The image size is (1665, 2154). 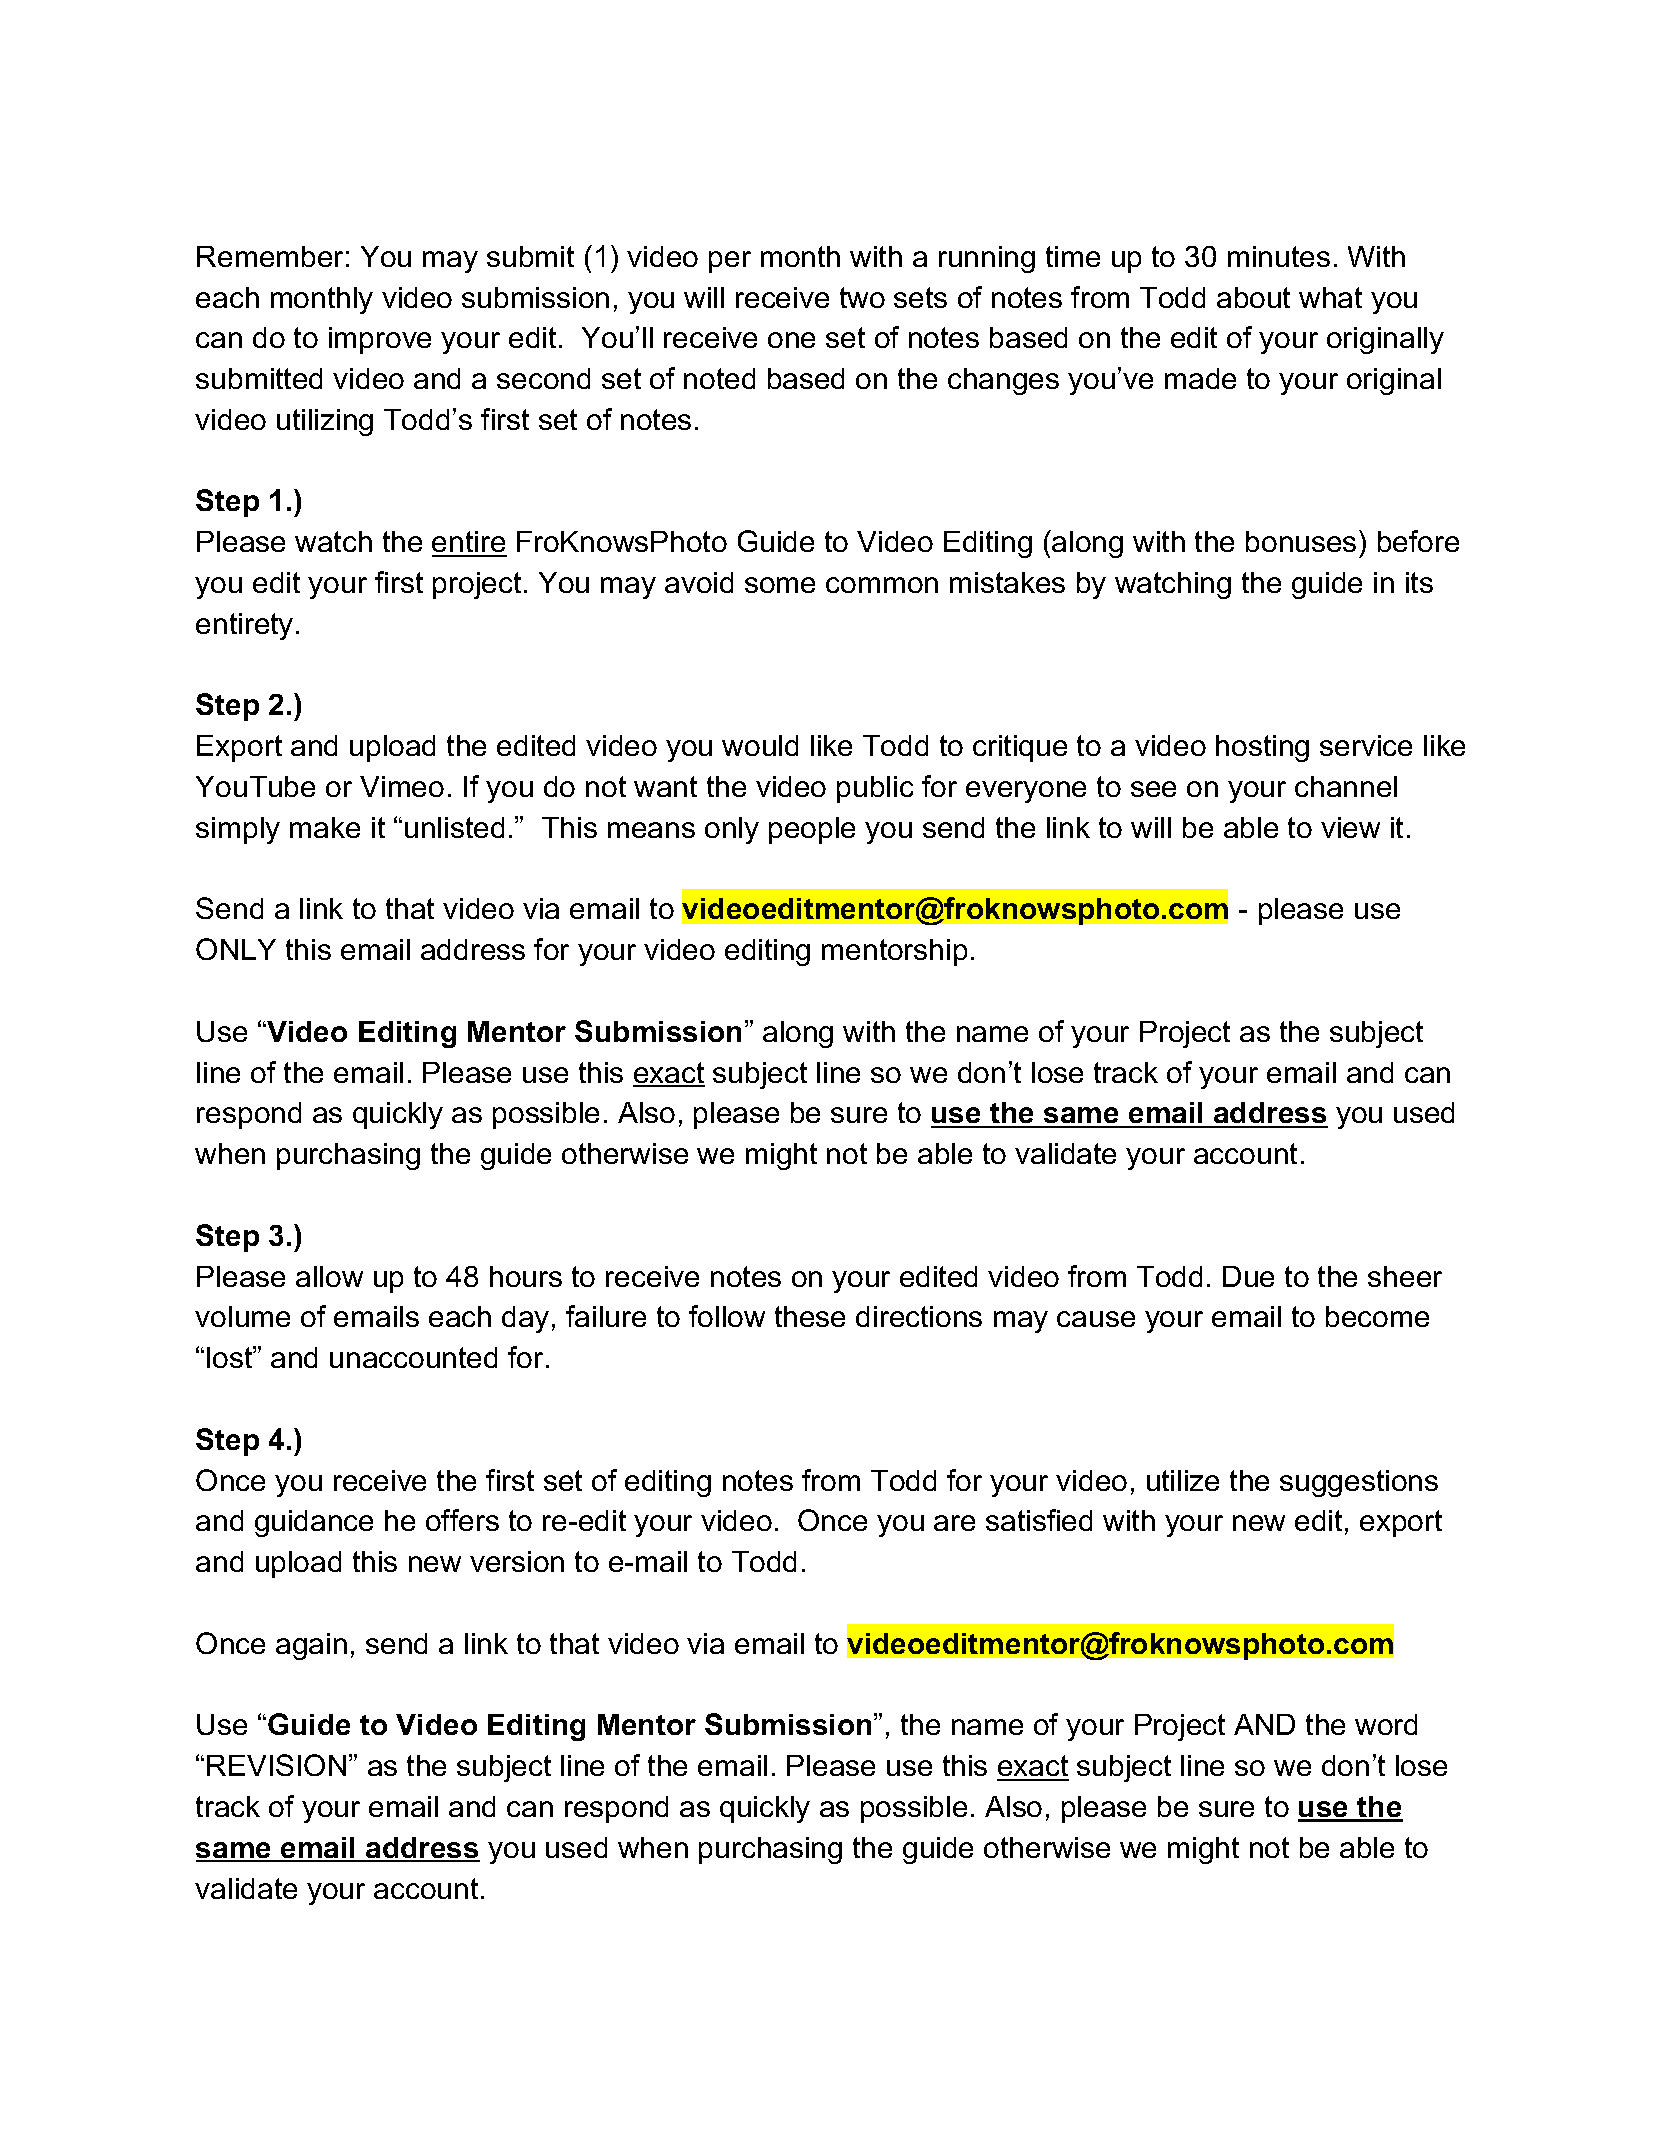 What do you see at coordinates (380, 340) in the image?
I see `improve` at bounding box center [380, 340].
